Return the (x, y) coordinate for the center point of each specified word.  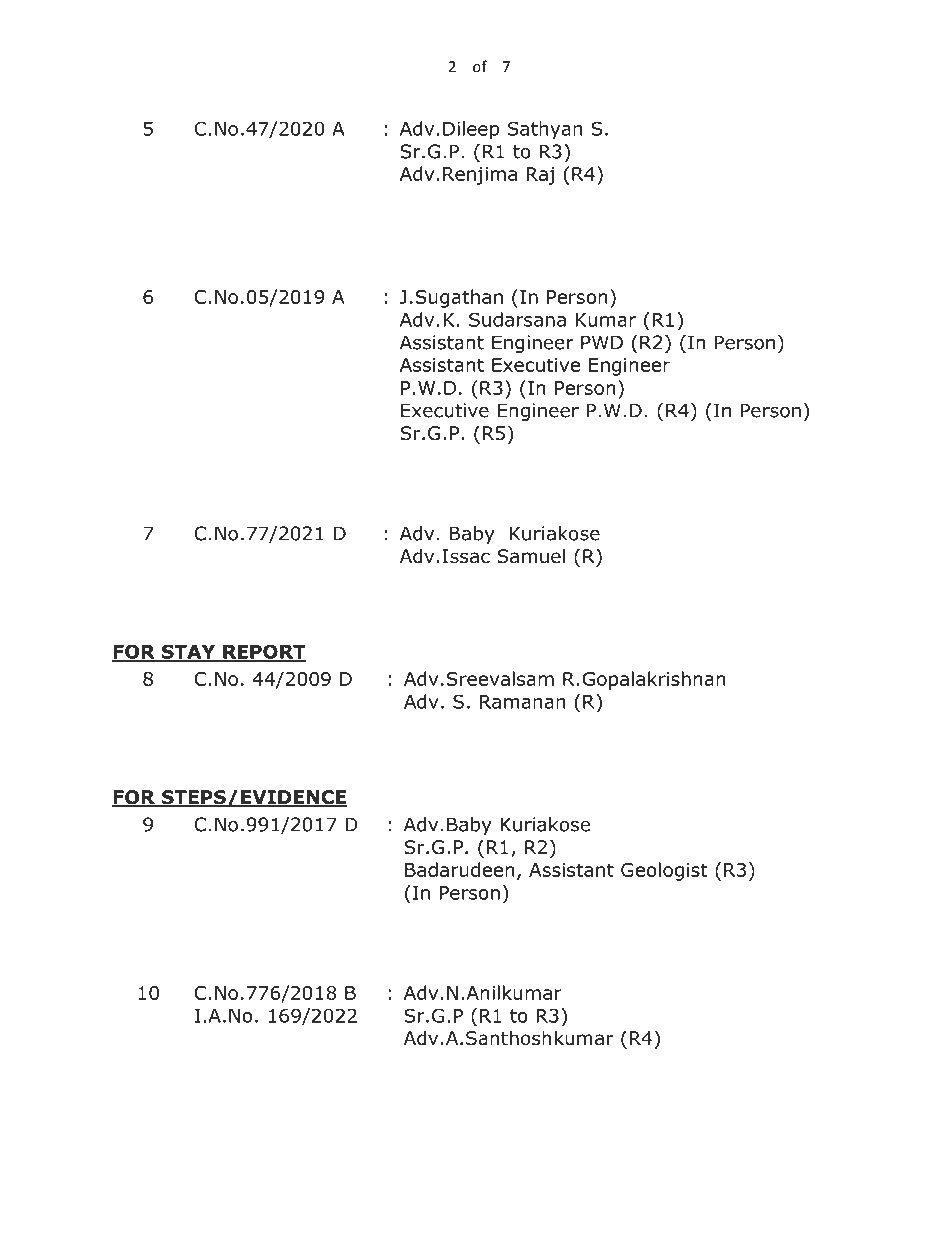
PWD (602, 342)
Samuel (531, 556)
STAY (188, 652)
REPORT (263, 652)
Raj (540, 176)
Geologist (664, 871)
